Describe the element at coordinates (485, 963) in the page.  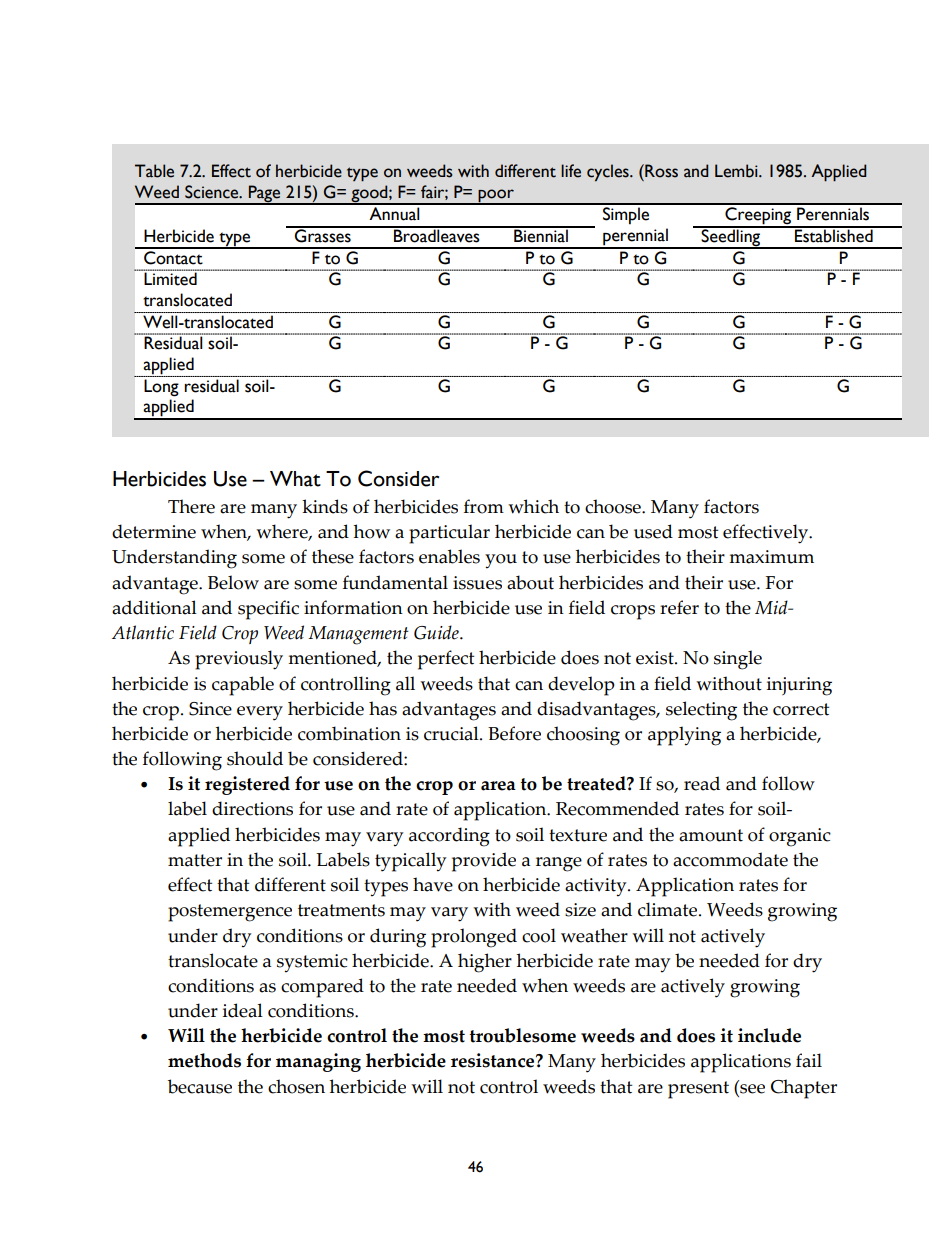
I see `higher` at that location.
